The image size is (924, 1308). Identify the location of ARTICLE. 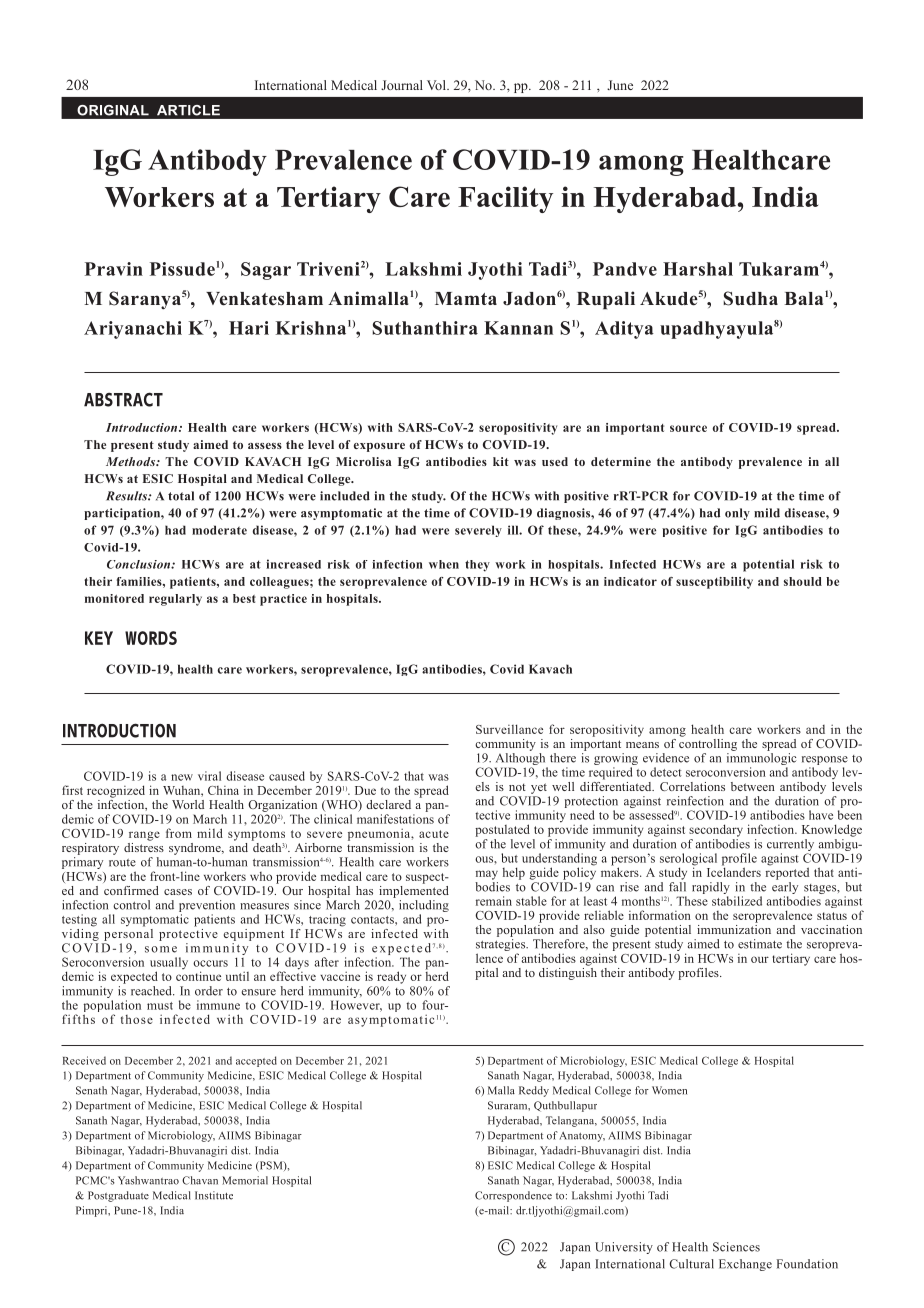
(188, 110).
